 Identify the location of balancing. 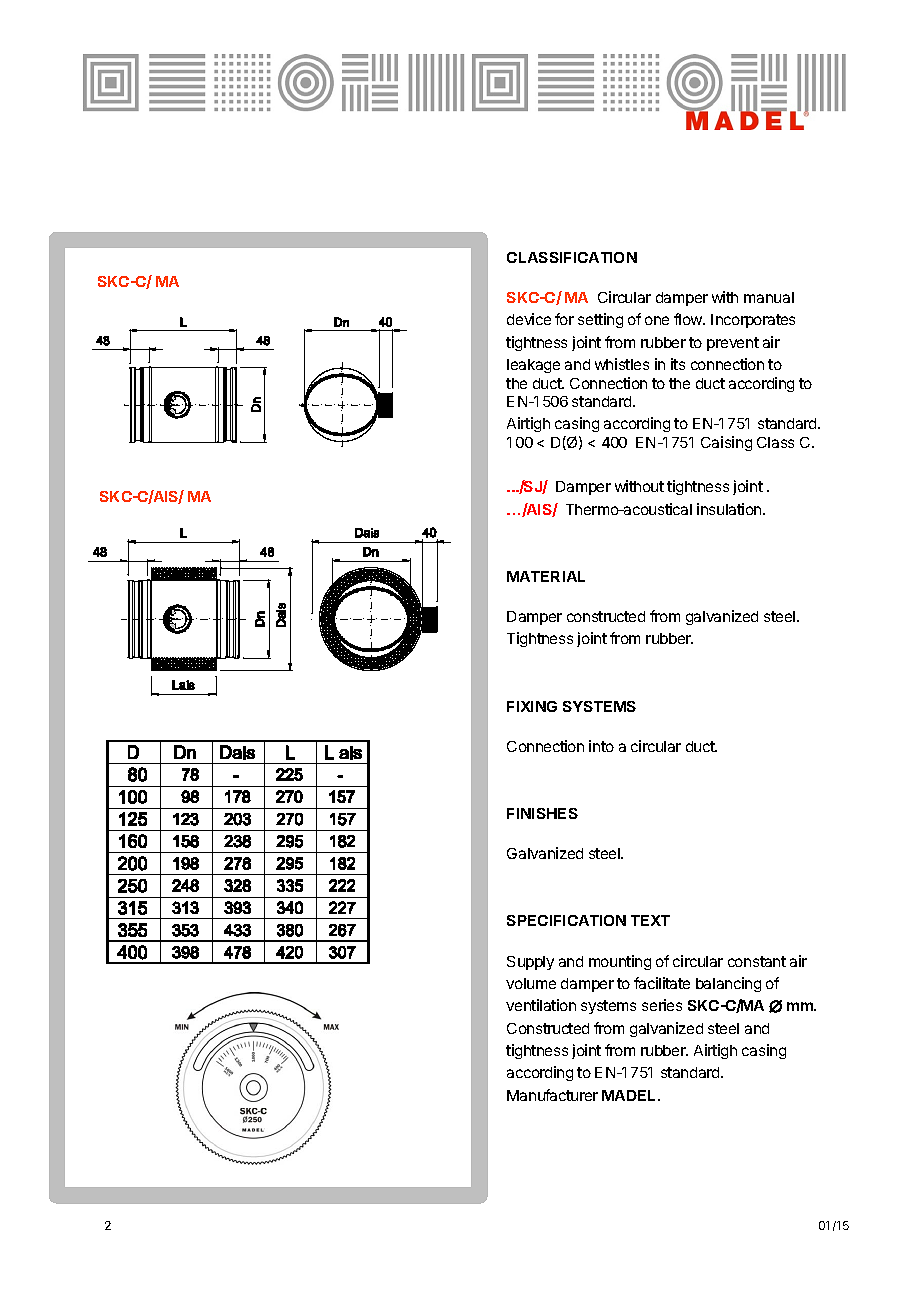
(728, 984).
